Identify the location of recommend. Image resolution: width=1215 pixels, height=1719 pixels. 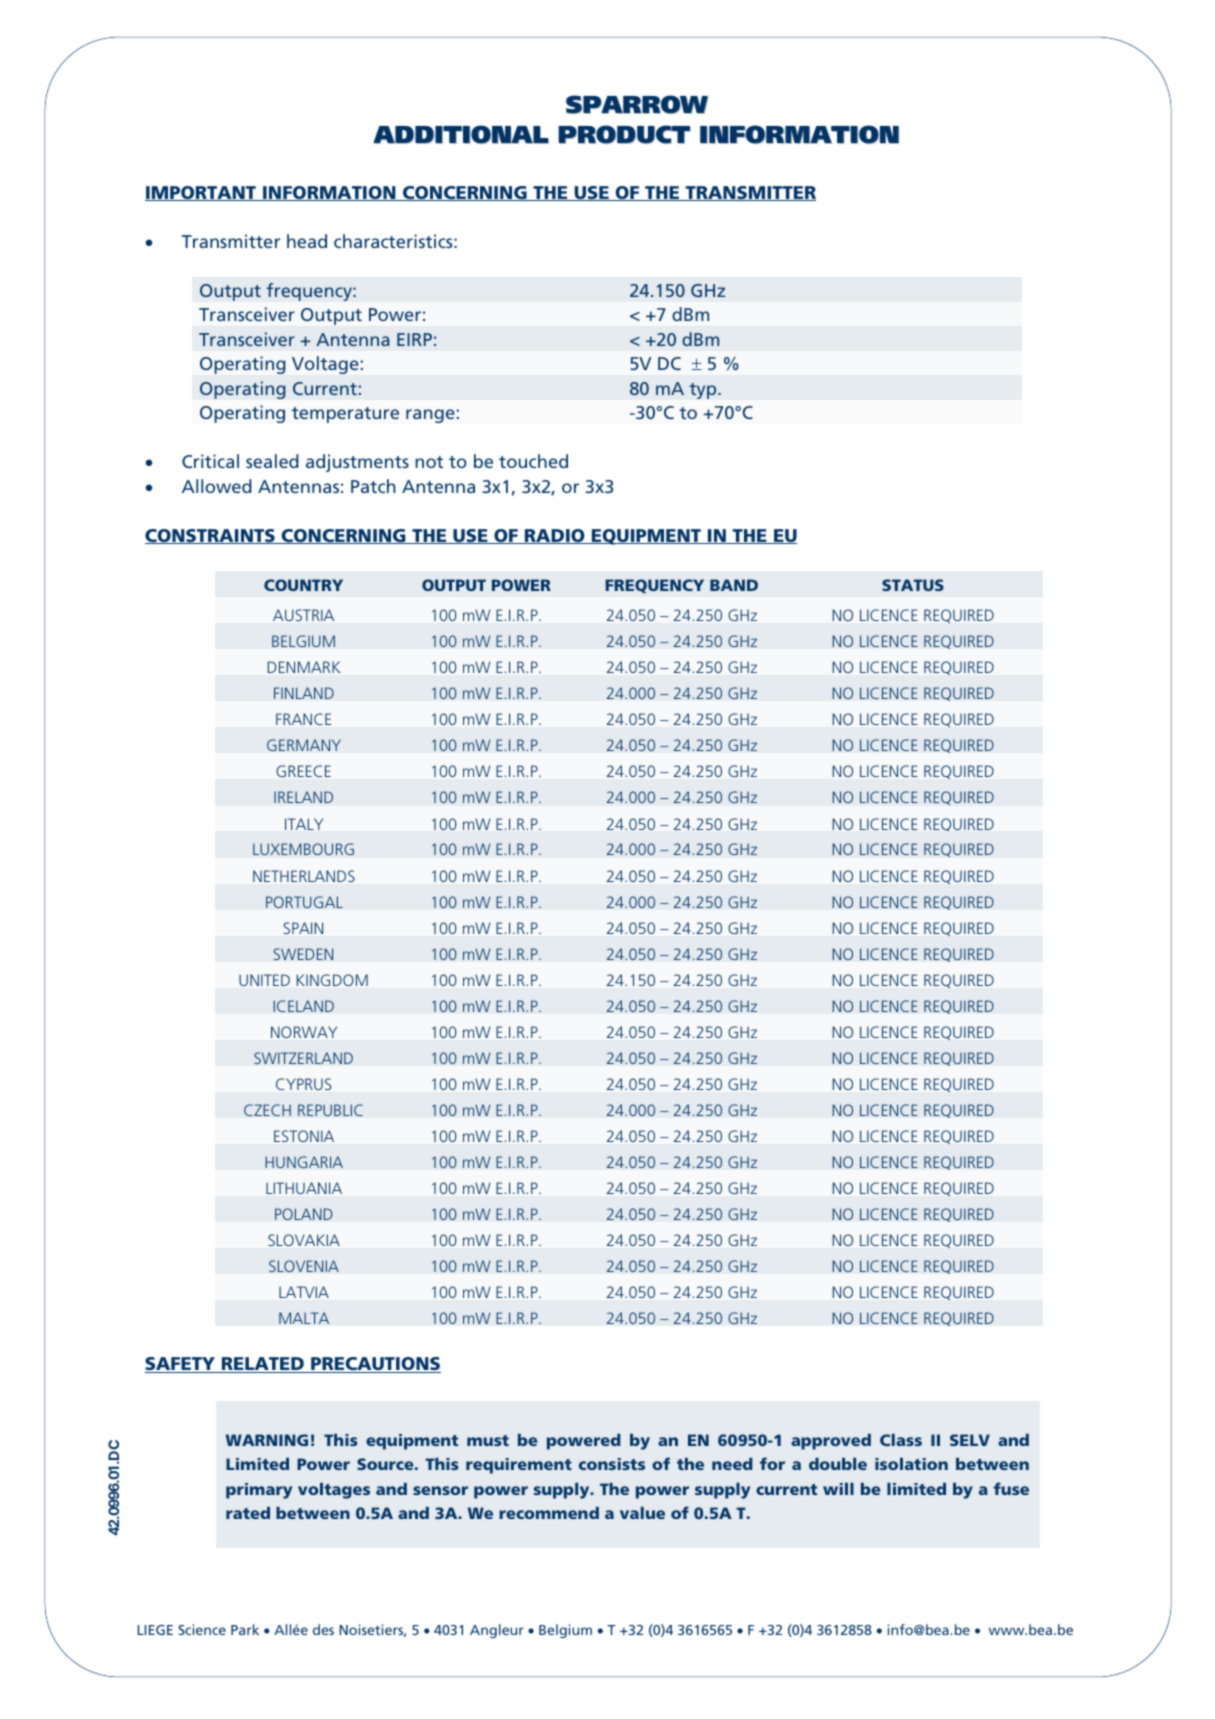
(549, 1513).
